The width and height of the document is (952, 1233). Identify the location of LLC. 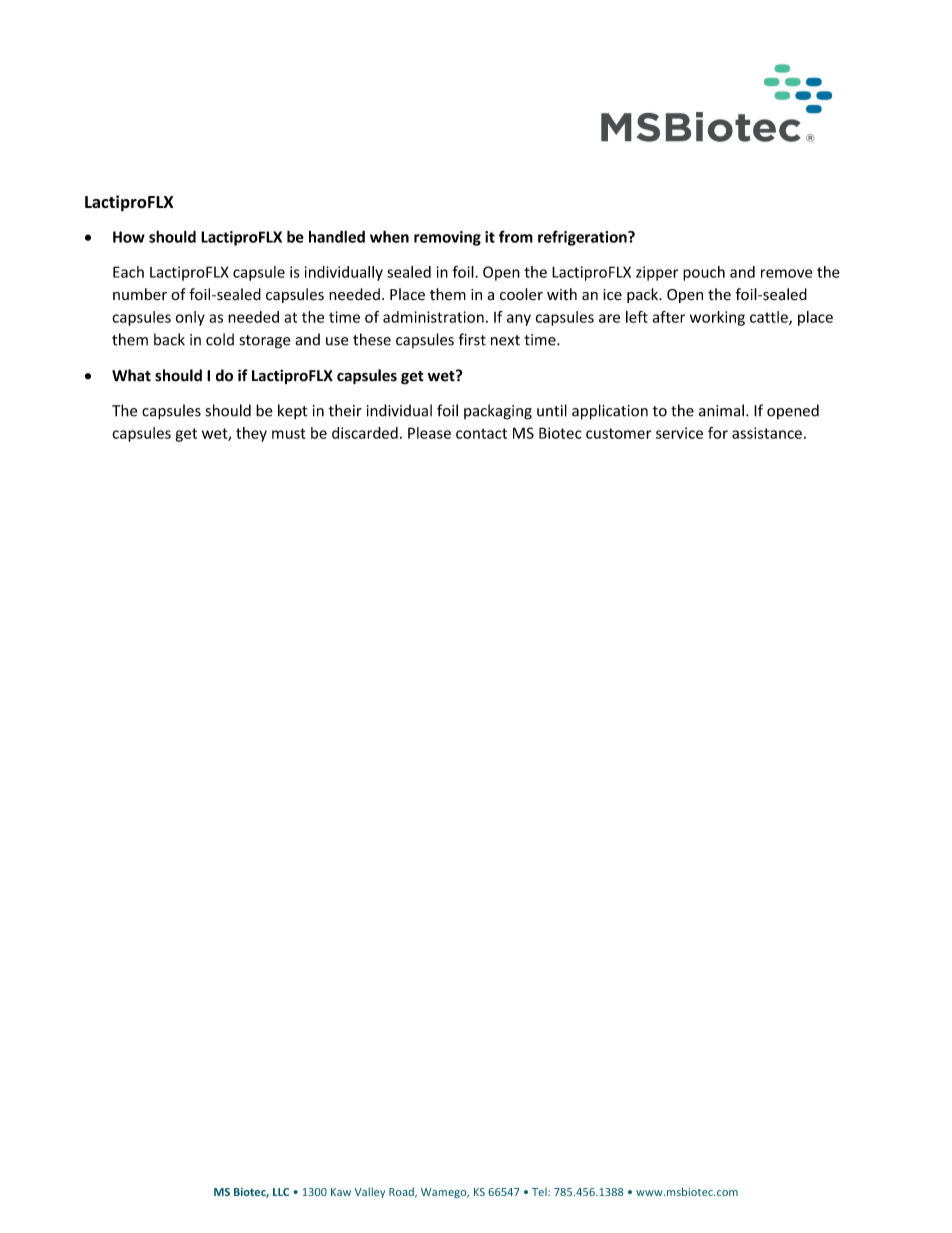
(281, 1192).
